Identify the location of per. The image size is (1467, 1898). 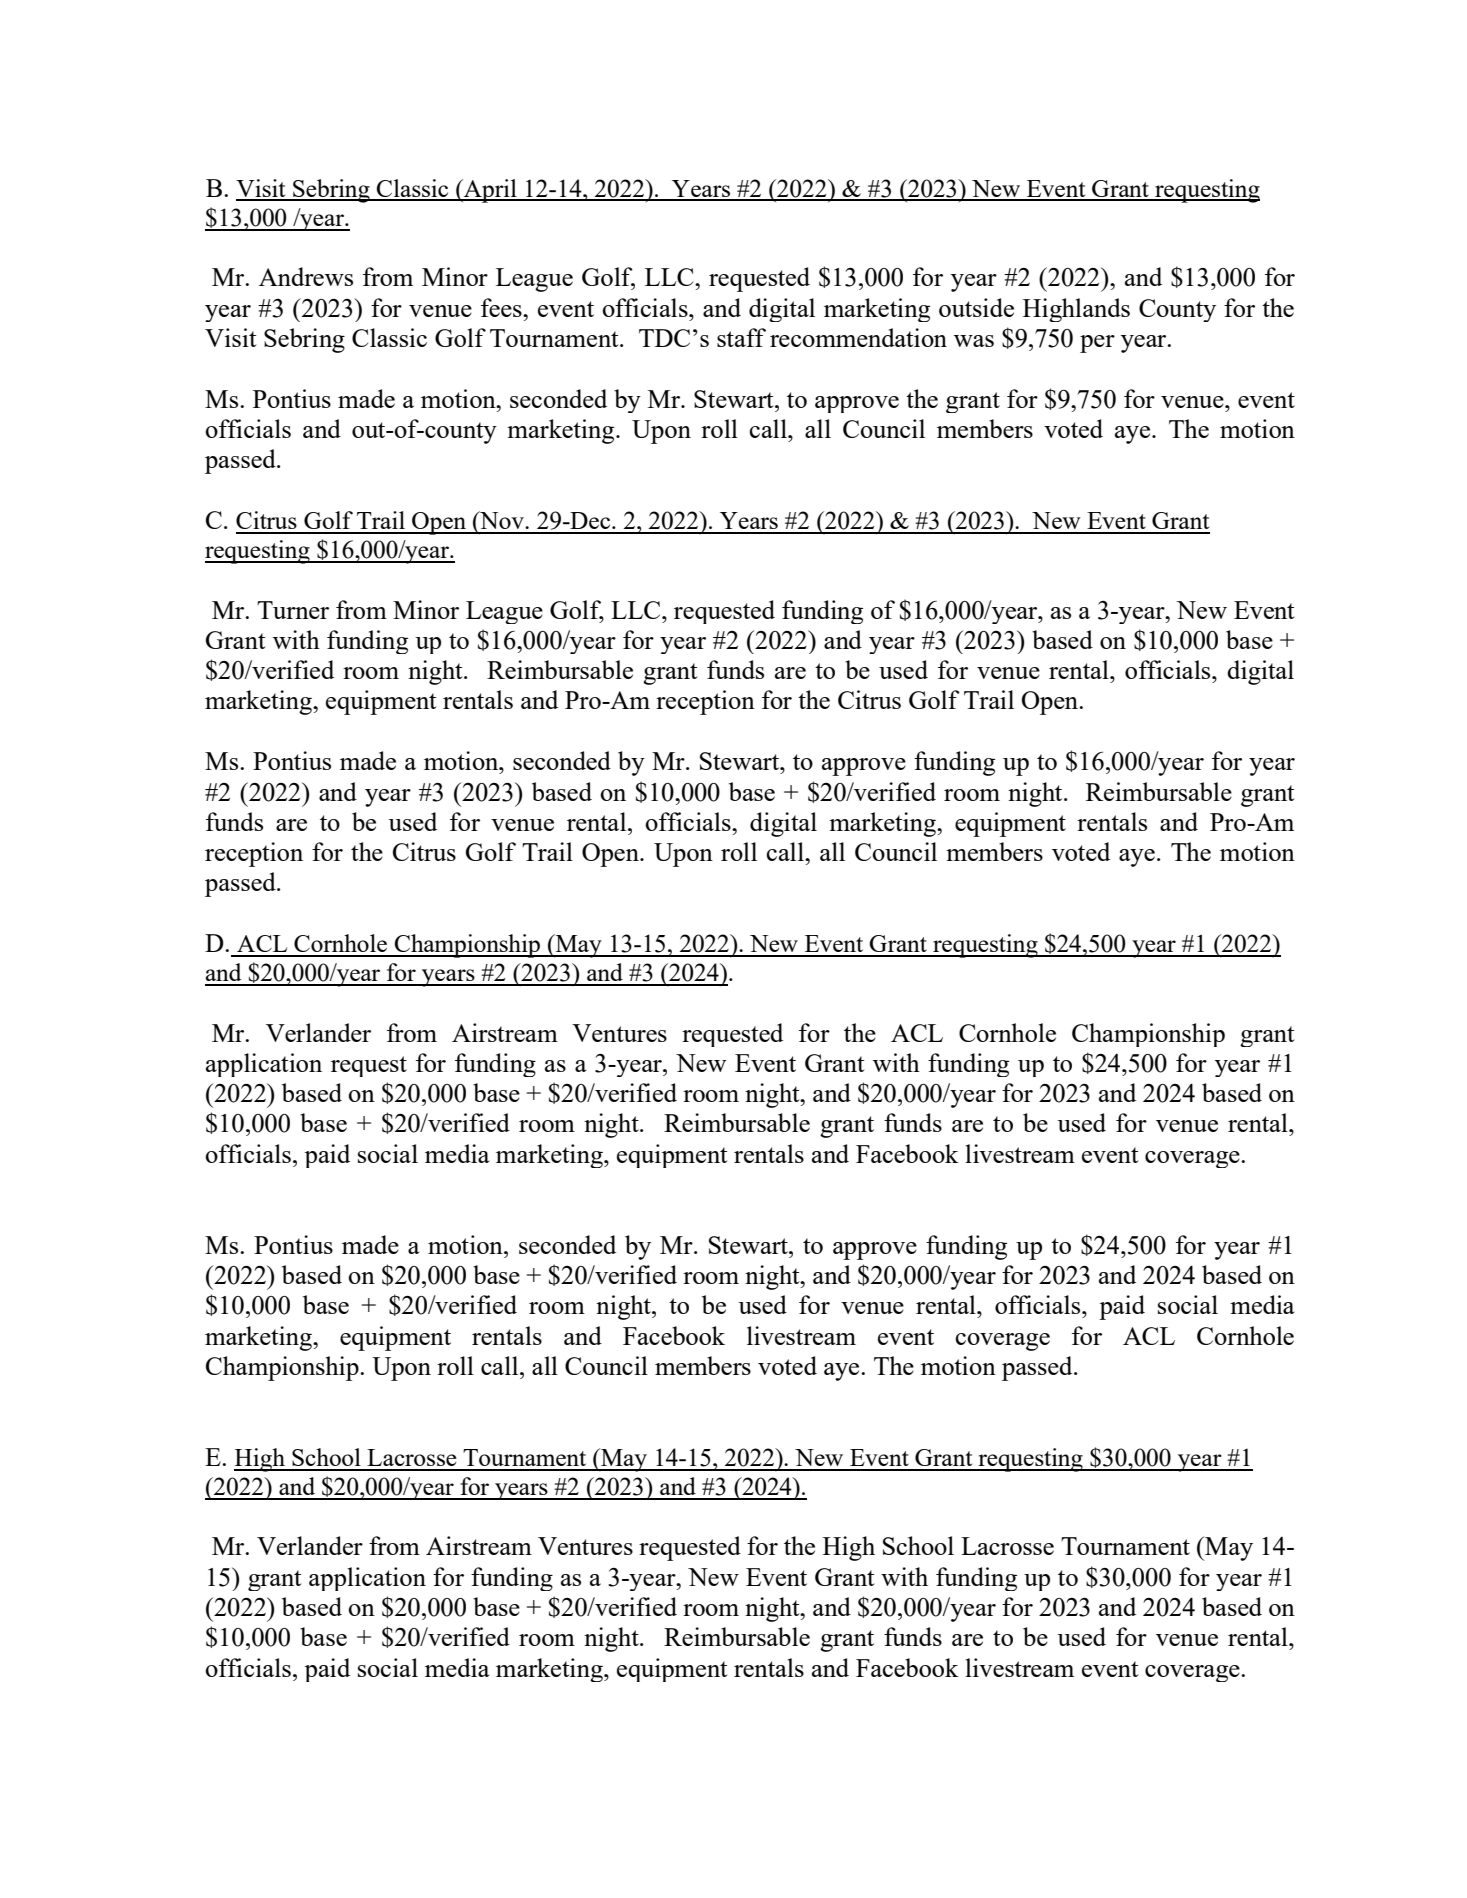
(1097, 344).
